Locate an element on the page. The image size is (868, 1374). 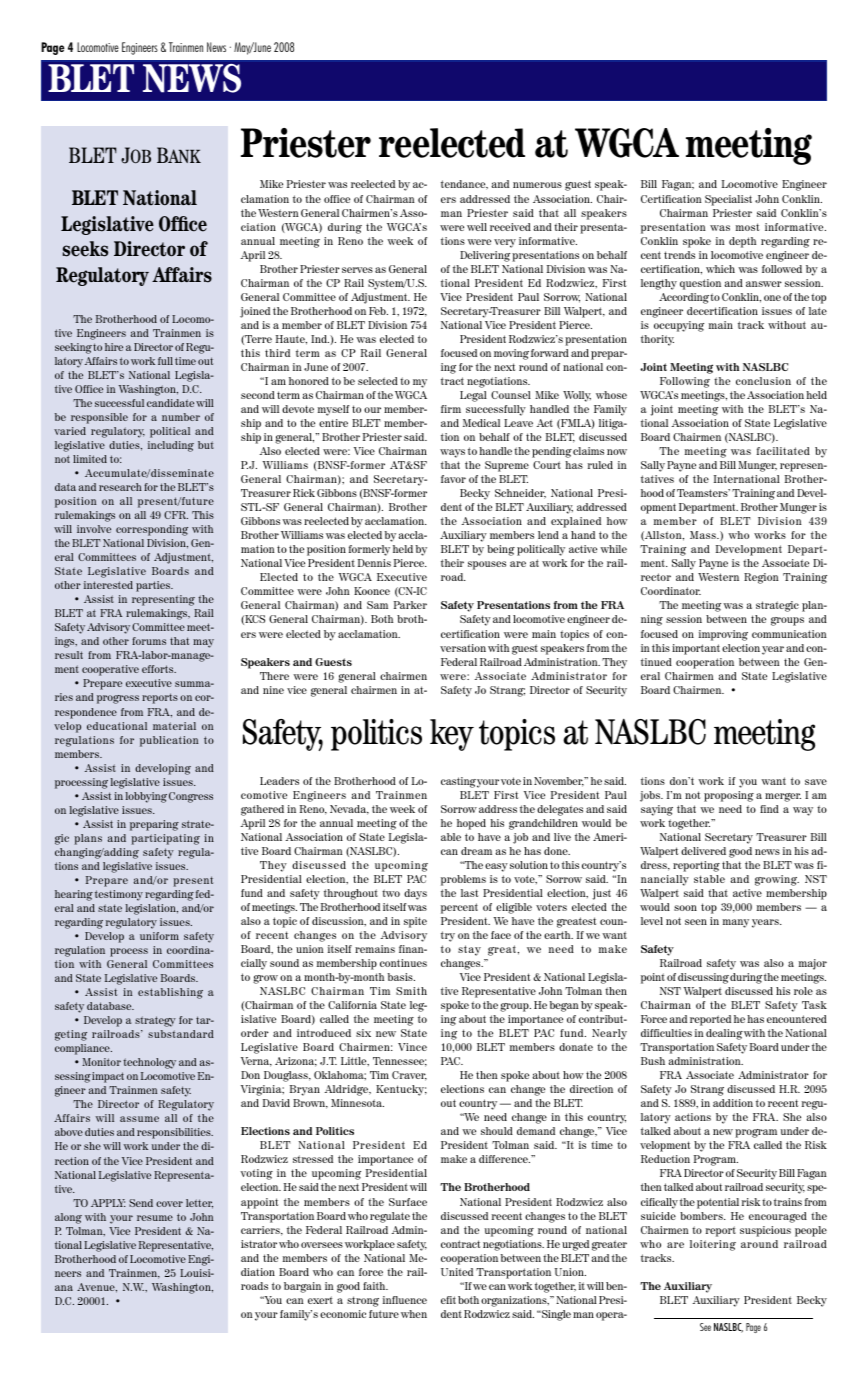
loitering is located at coordinates (713, 1245).
